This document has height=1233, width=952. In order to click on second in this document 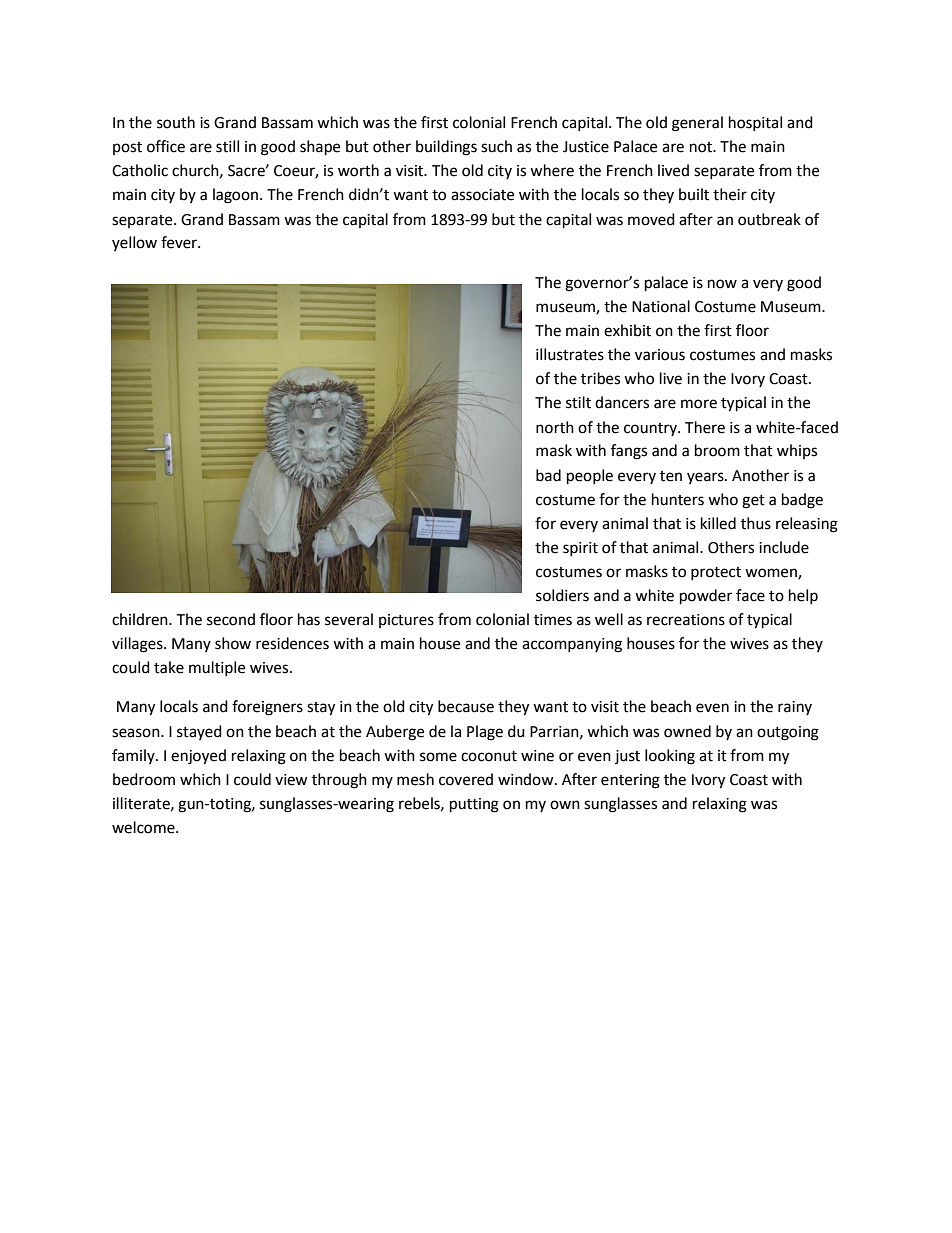, I will do `click(231, 619)`.
